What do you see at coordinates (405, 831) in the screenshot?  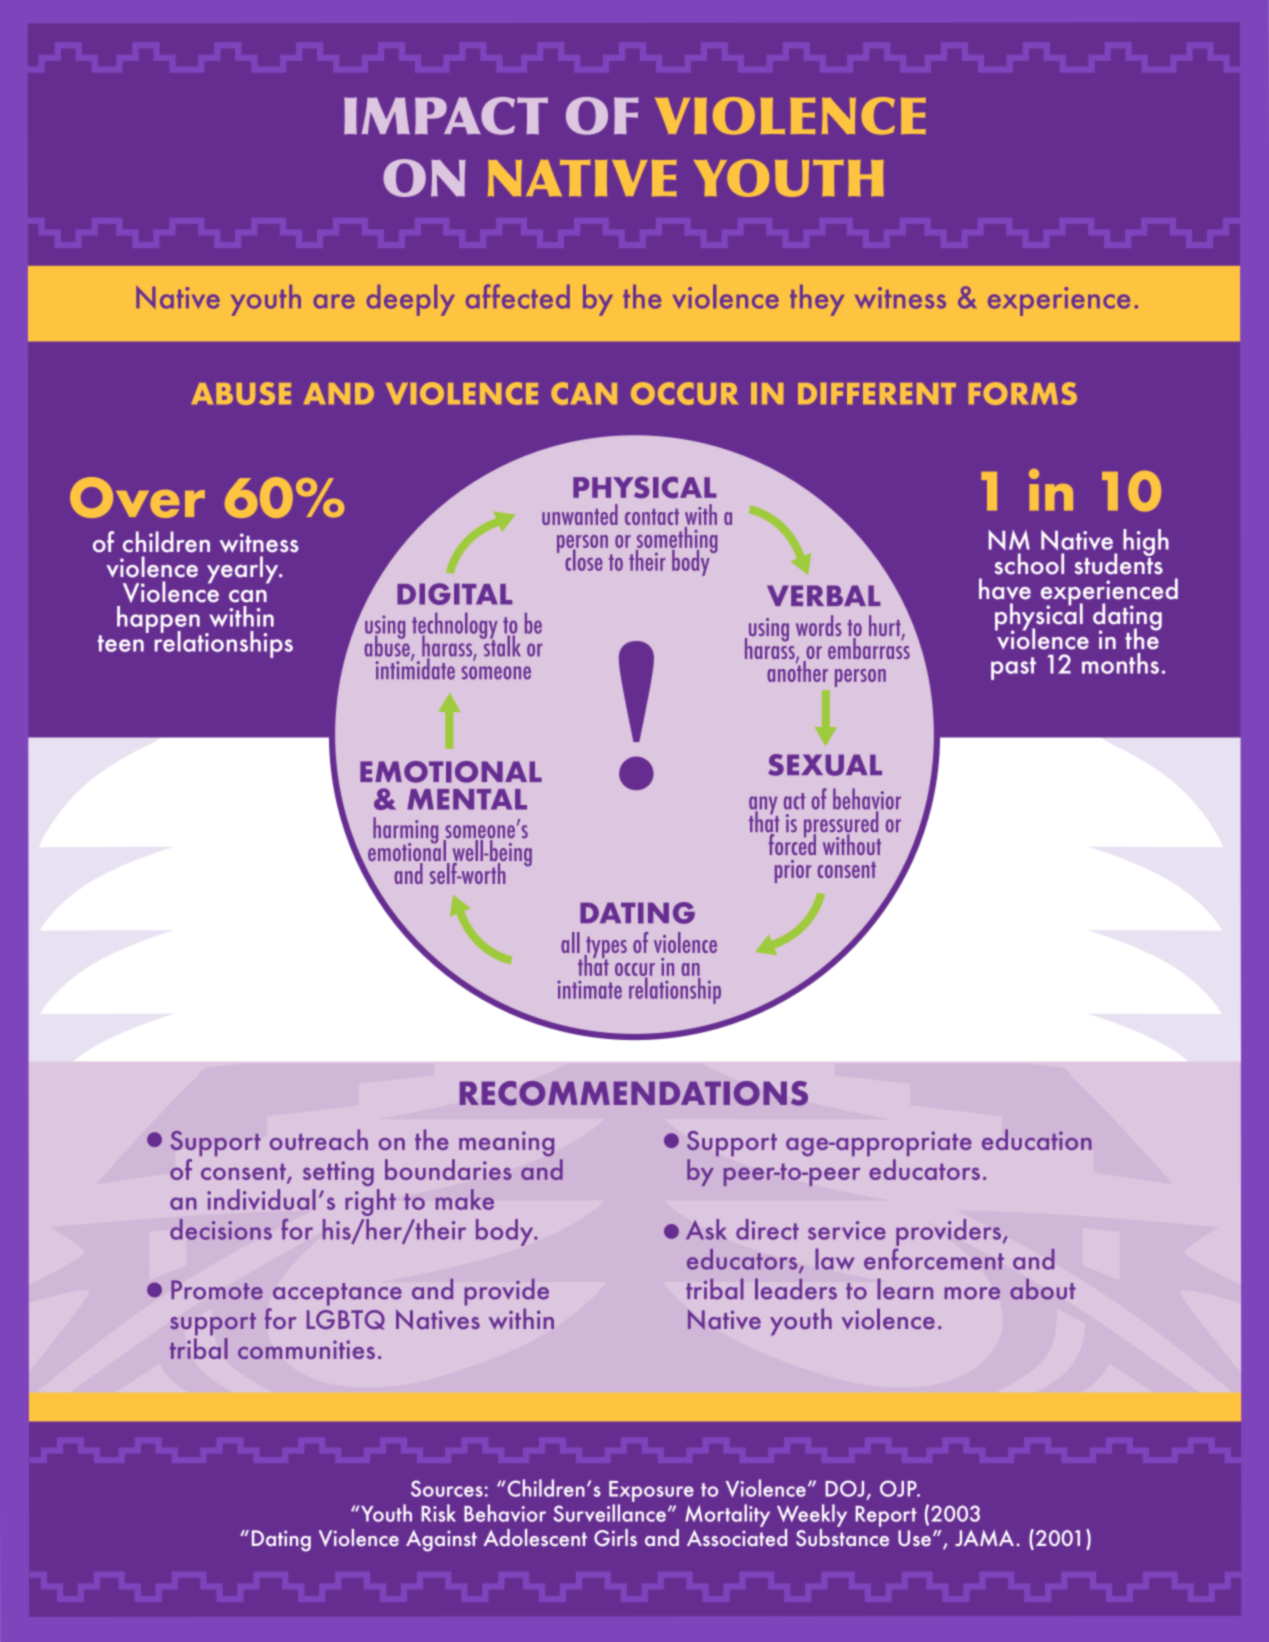 I see `harming` at bounding box center [405, 831].
